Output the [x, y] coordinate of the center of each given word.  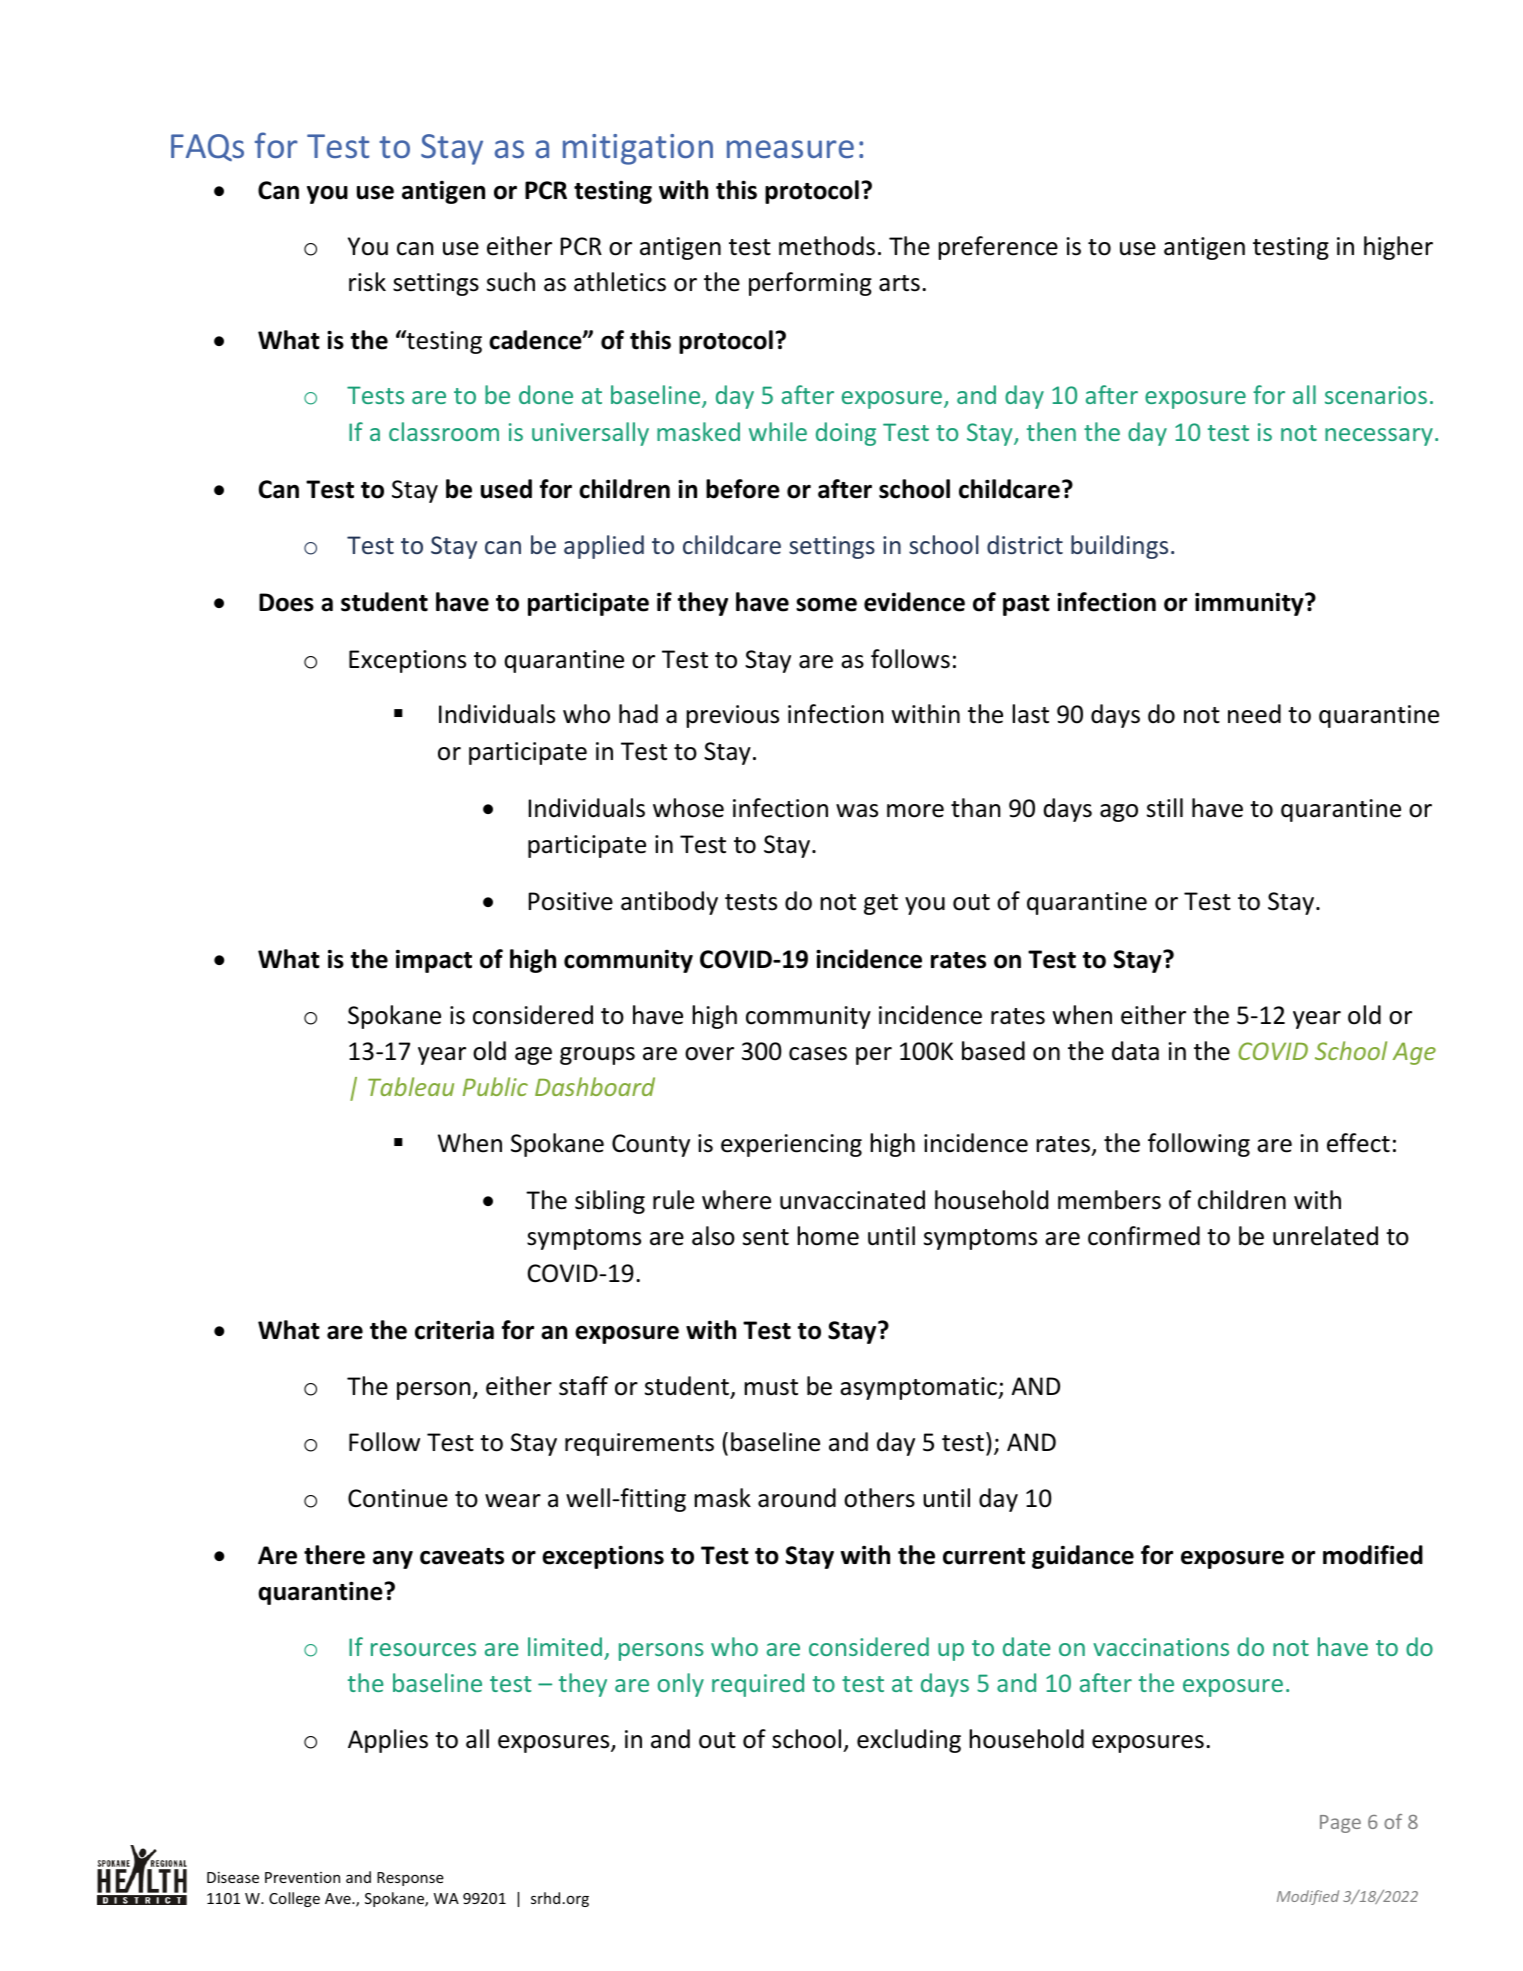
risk [367, 282]
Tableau [411, 1086]
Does [286, 602]
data [1135, 1051]
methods [827, 246]
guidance [1083, 1557]
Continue [398, 1498]
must [771, 1387]
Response [410, 1879]
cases [818, 1054]
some [826, 605]
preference [998, 248]
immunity [1250, 604]
